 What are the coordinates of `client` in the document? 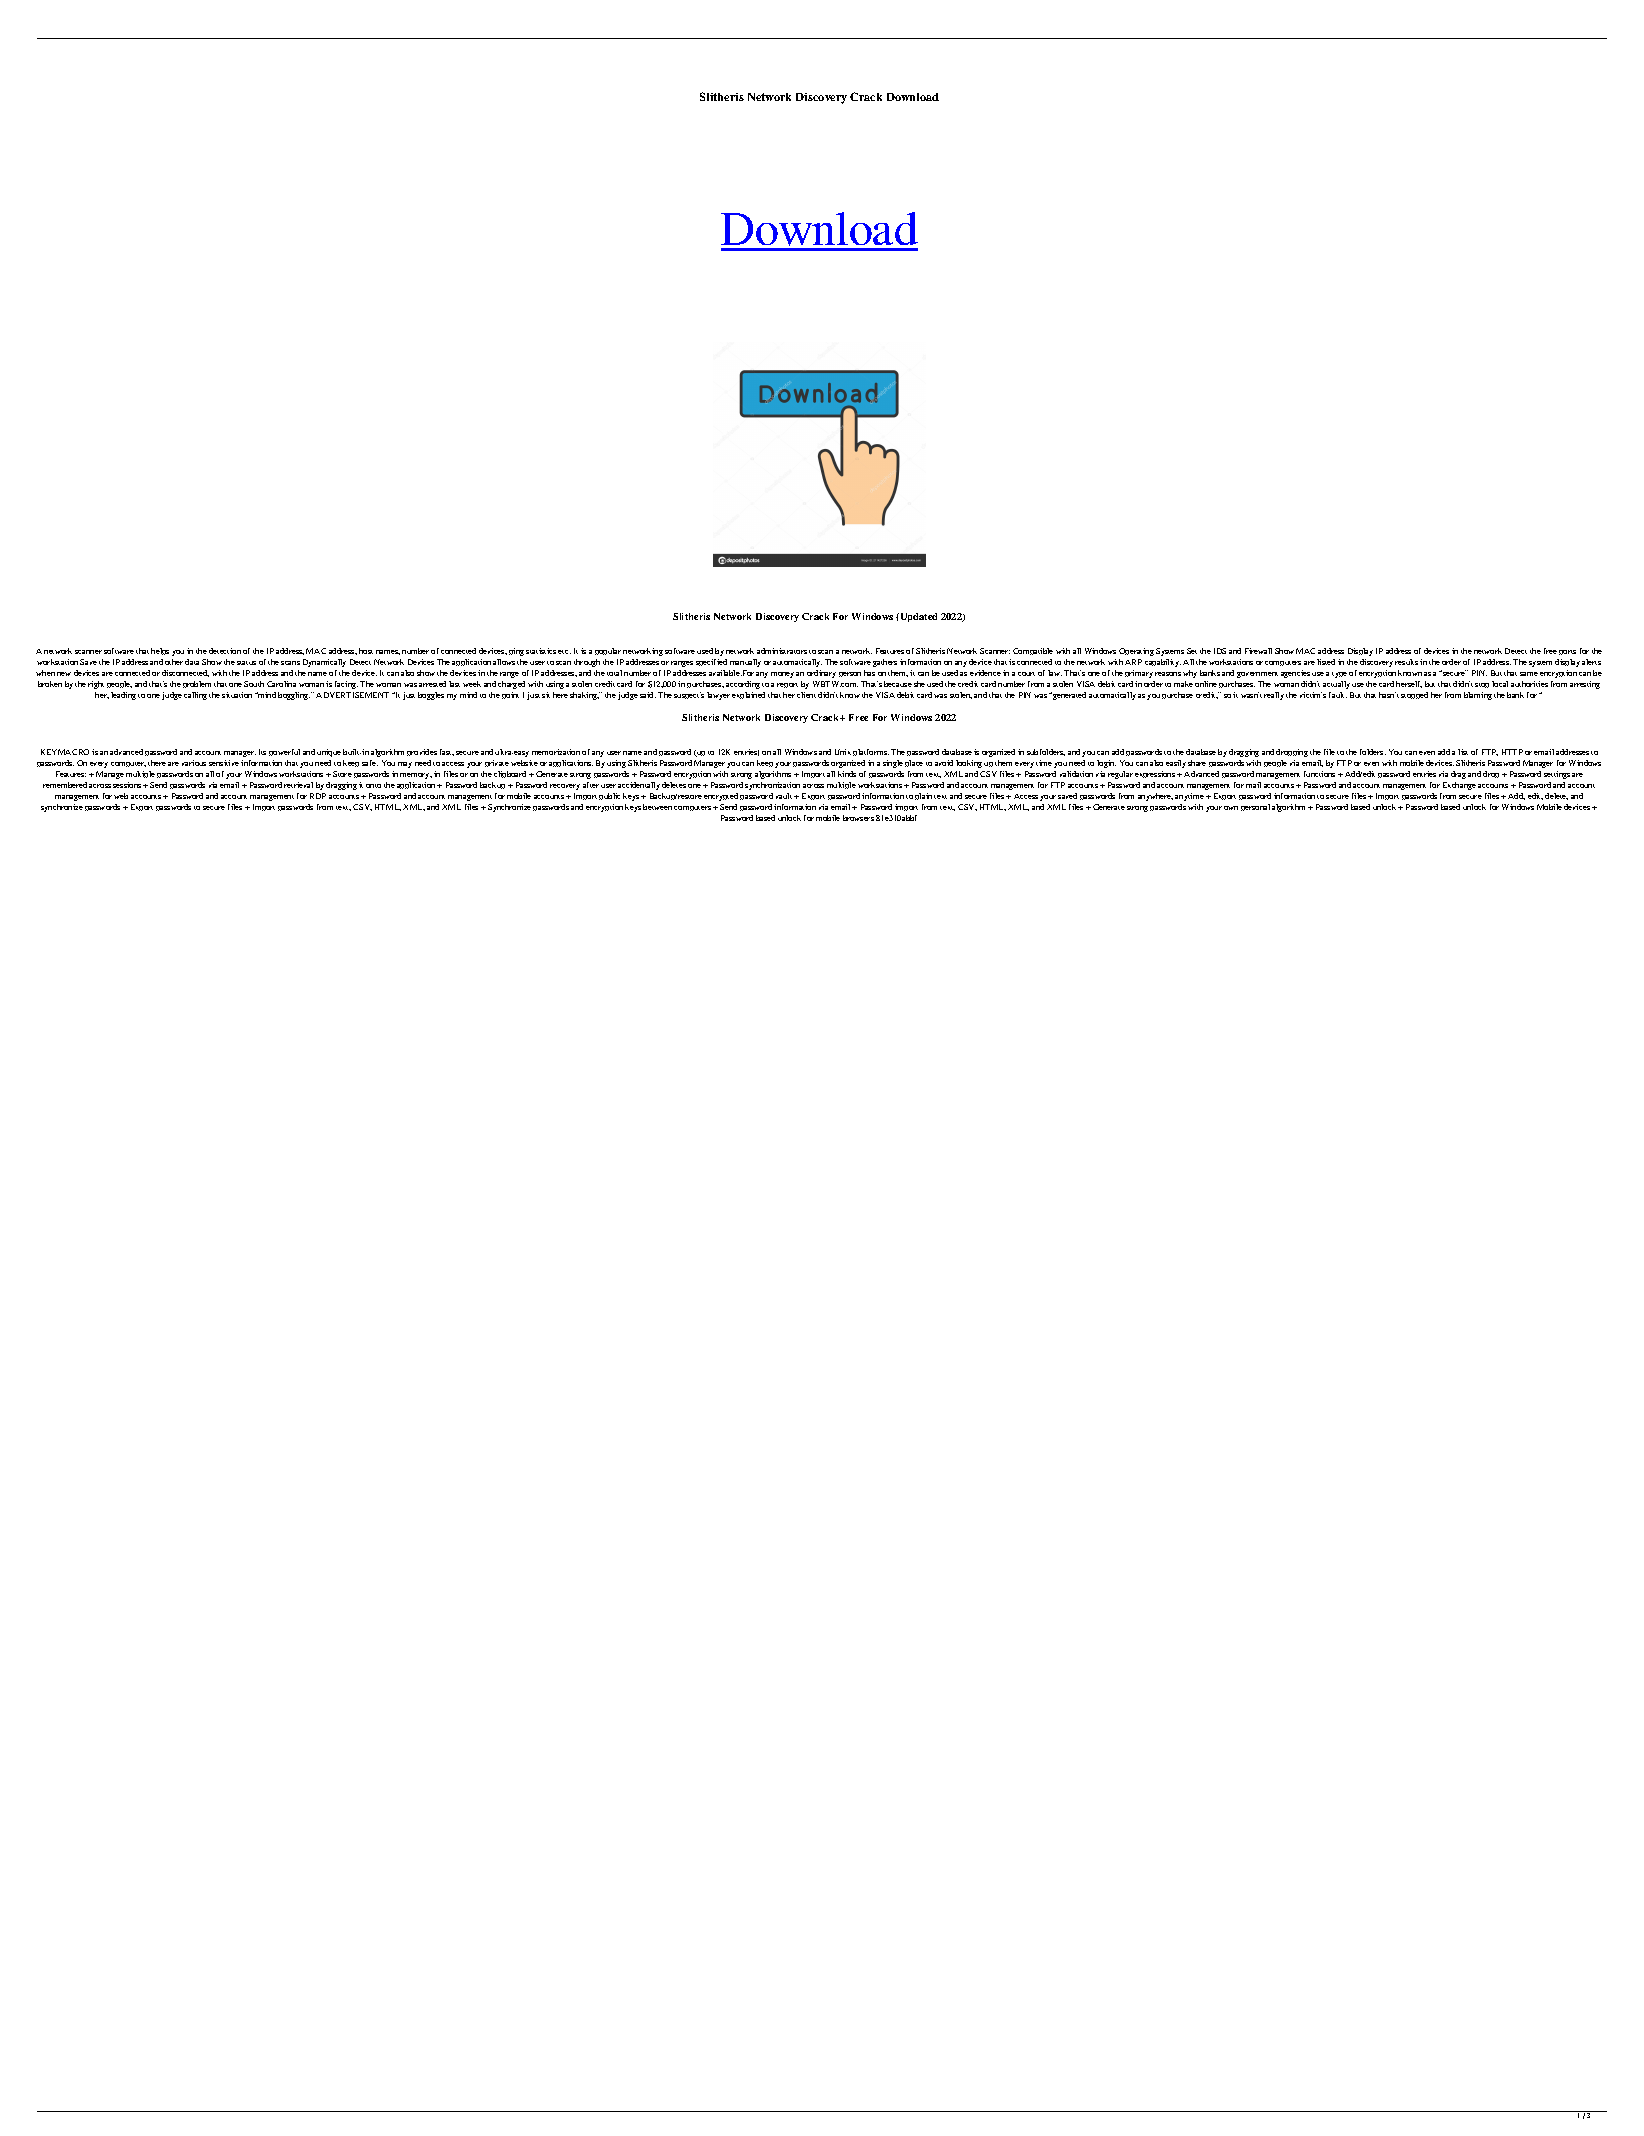 It's located at (806, 695).
